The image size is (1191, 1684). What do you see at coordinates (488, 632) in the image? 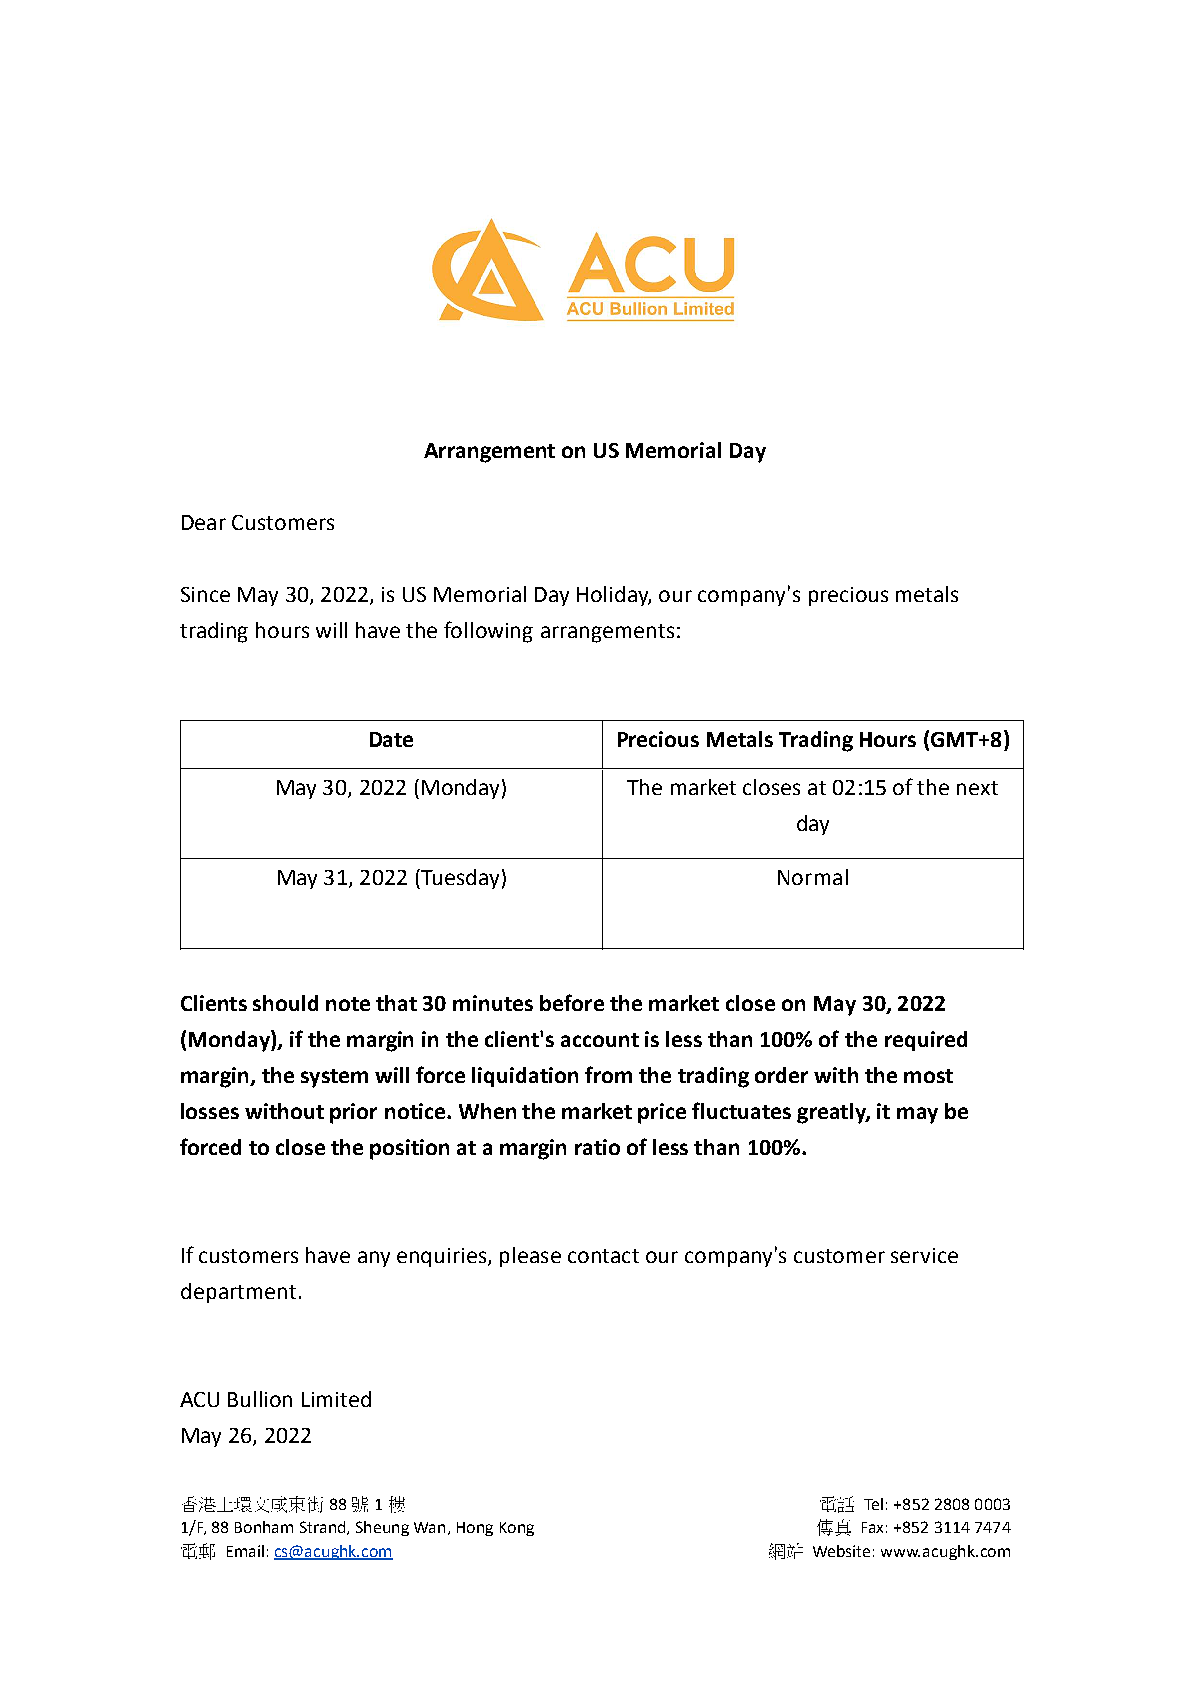
I see `following` at bounding box center [488, 632].
